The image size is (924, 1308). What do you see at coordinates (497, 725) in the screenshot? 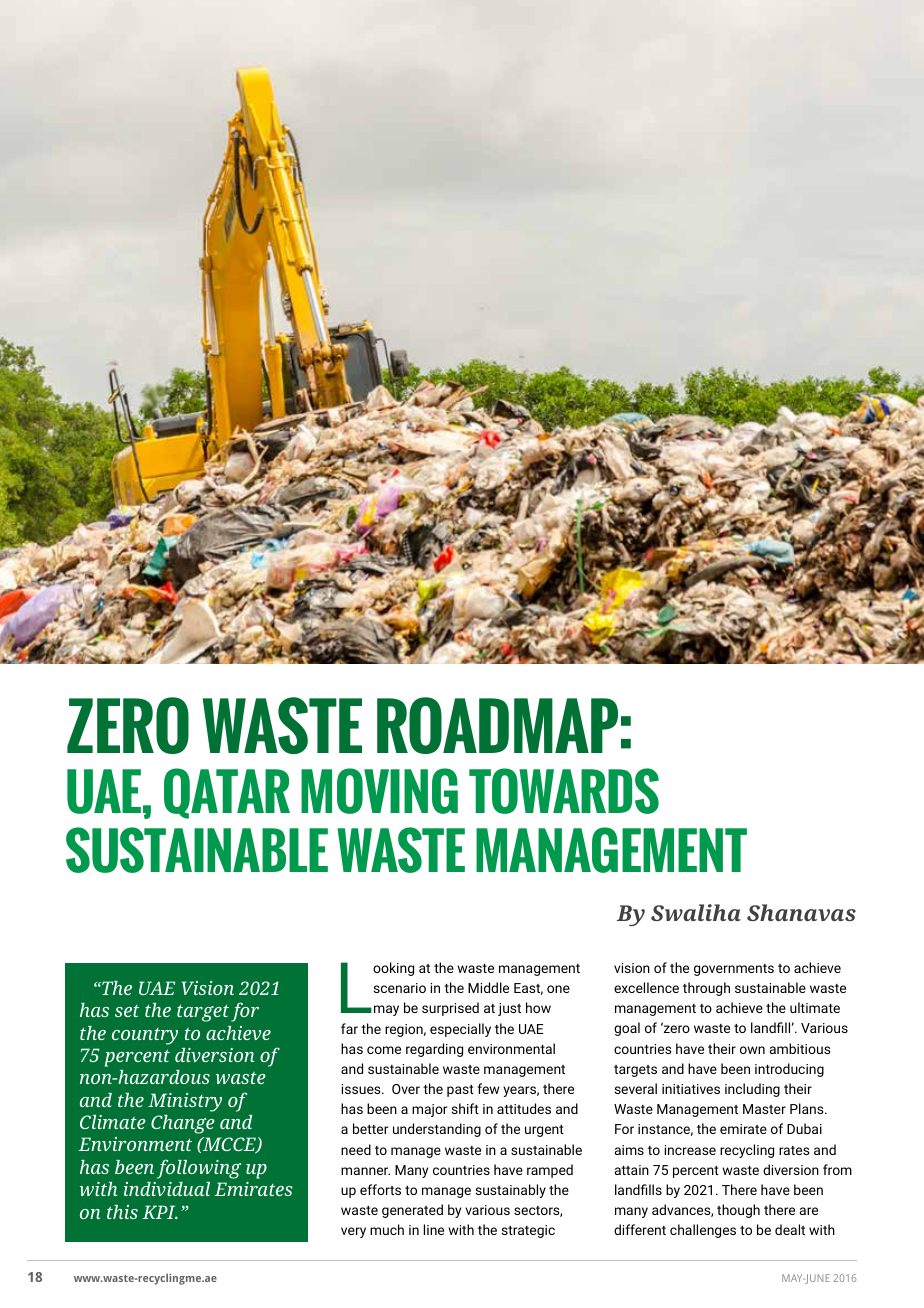
I see `ROADMAP` at bounding box center [497, 725].
